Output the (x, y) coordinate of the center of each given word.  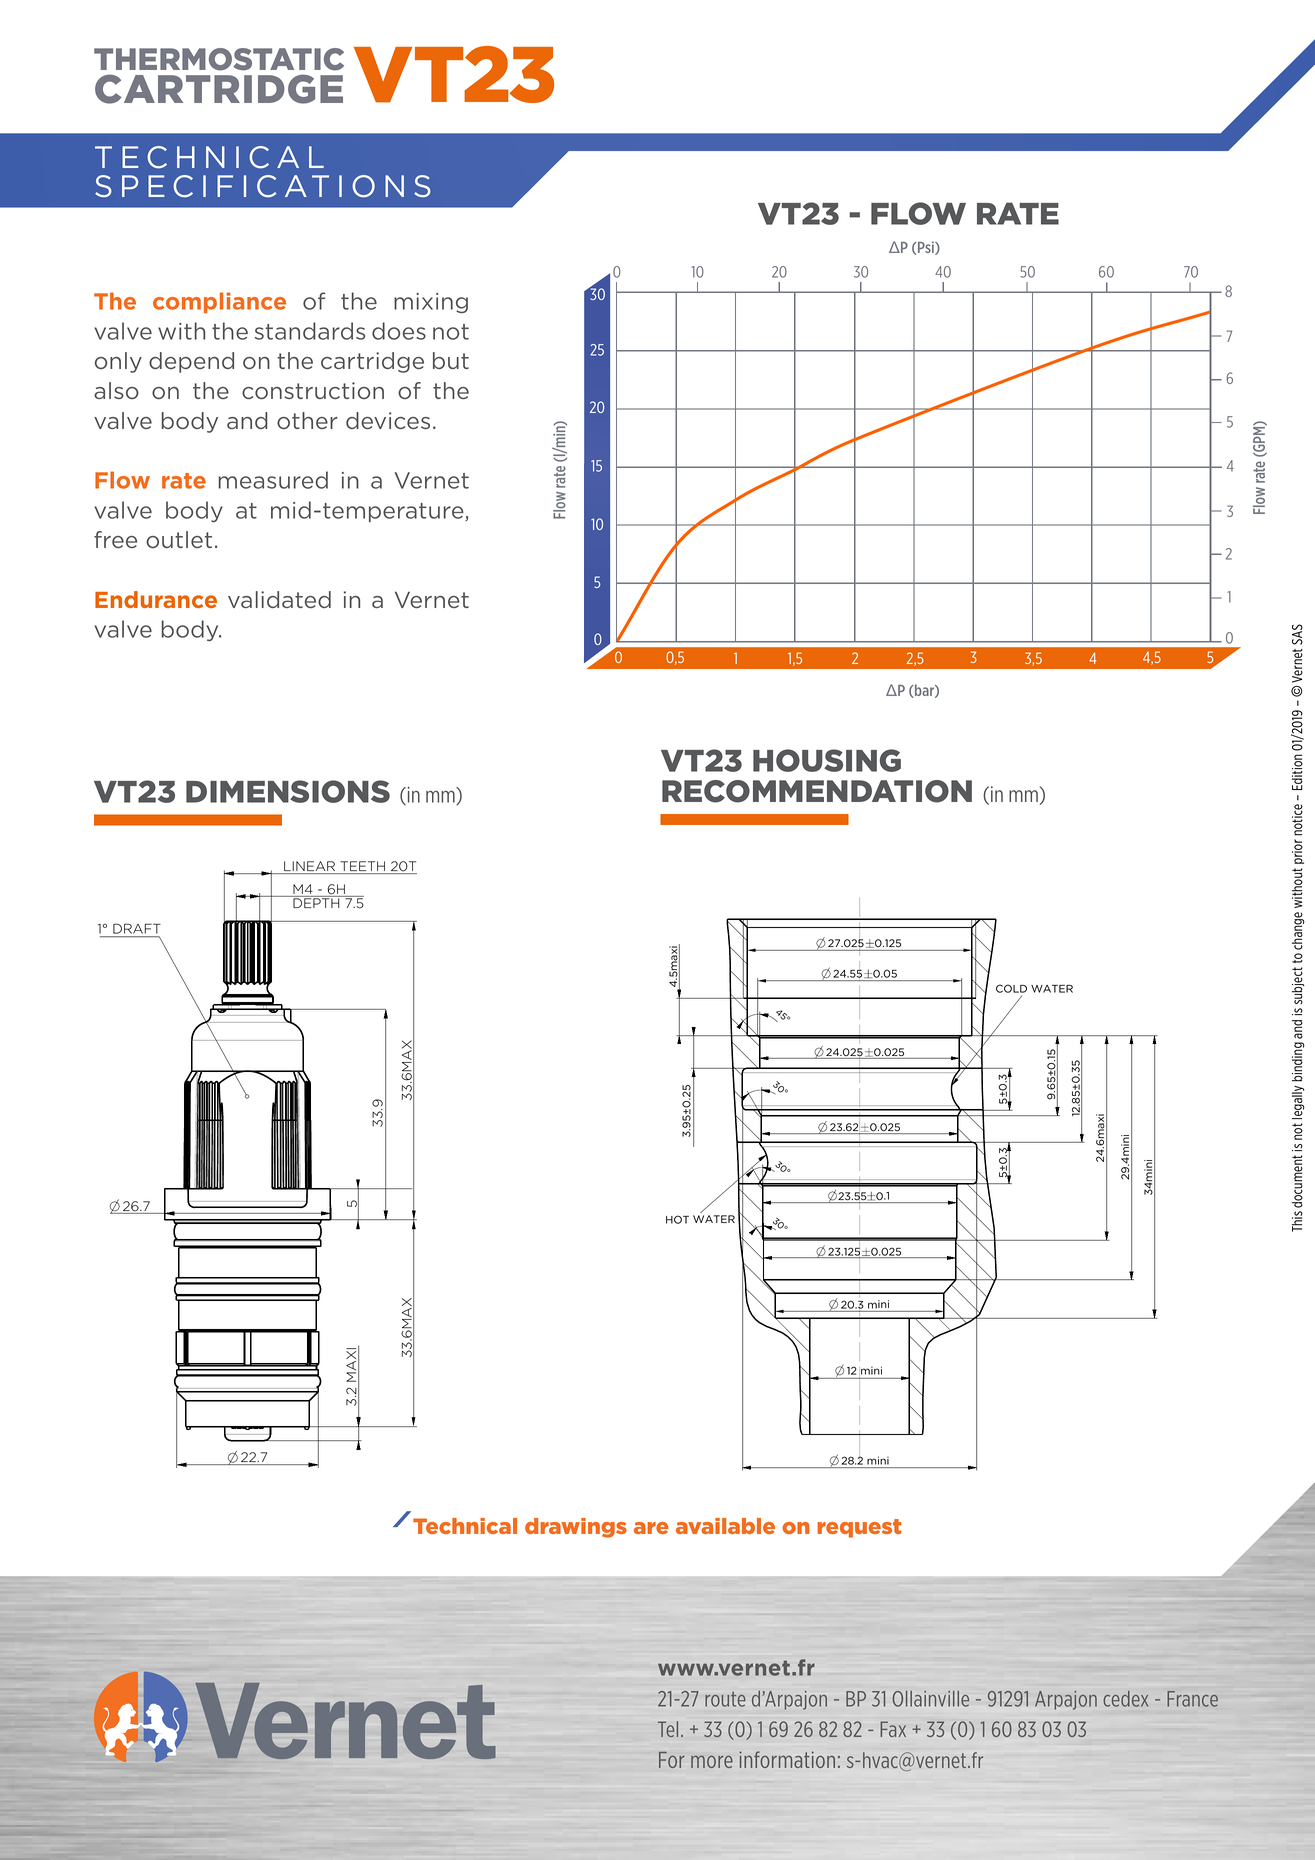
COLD (1011, 990)
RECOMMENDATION (817, 791)
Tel (668, 1729)
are (651, 1528)
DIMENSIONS (288, 791)
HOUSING (827, 760)
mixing (431, 303)
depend (191, 362)
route (725, 1699)
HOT (677, 1219)
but (451, 360)
